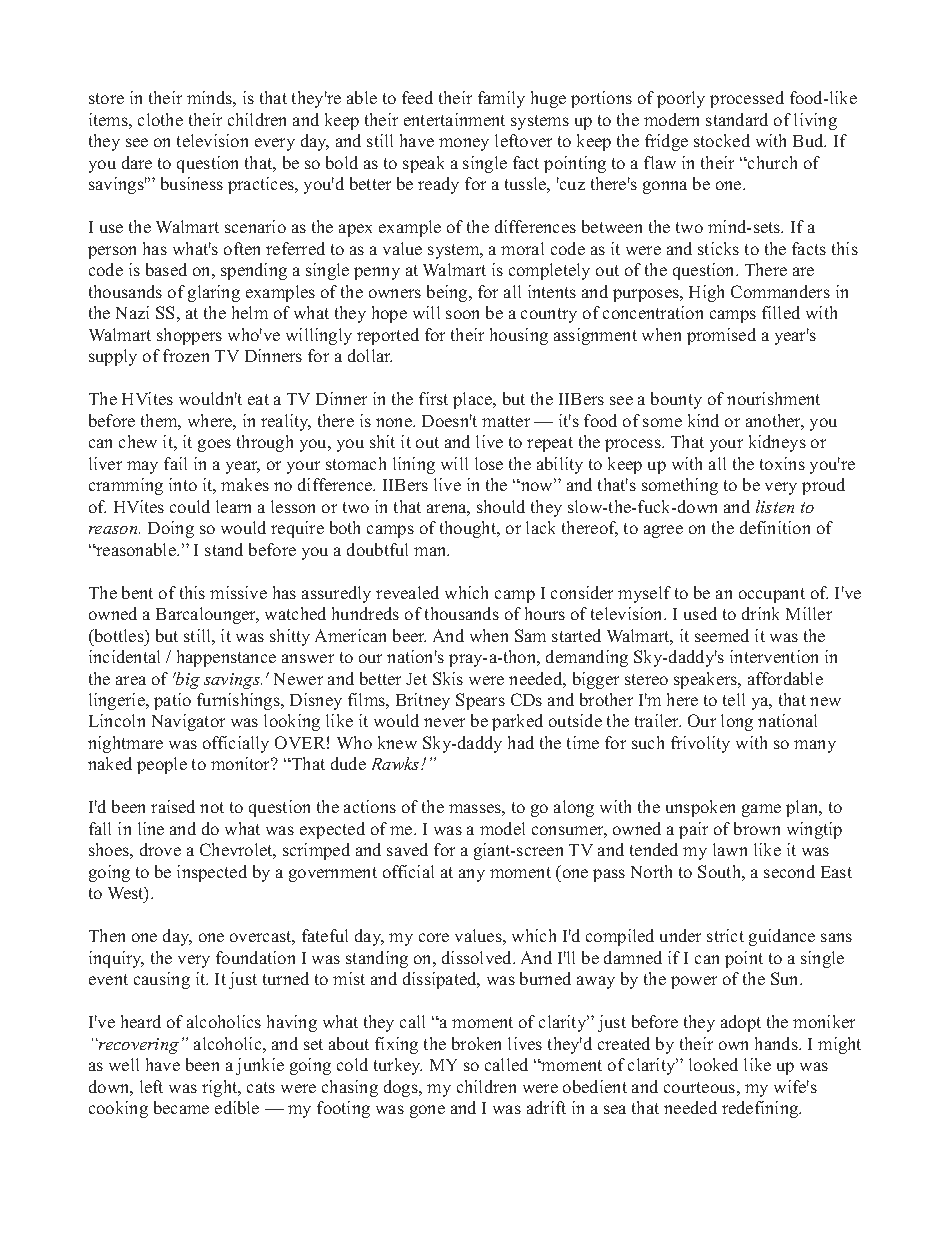 This image has width=952, height=1233. Describe the element at coordinates (454, 119) in the image. I see `entertainment` at that location.
